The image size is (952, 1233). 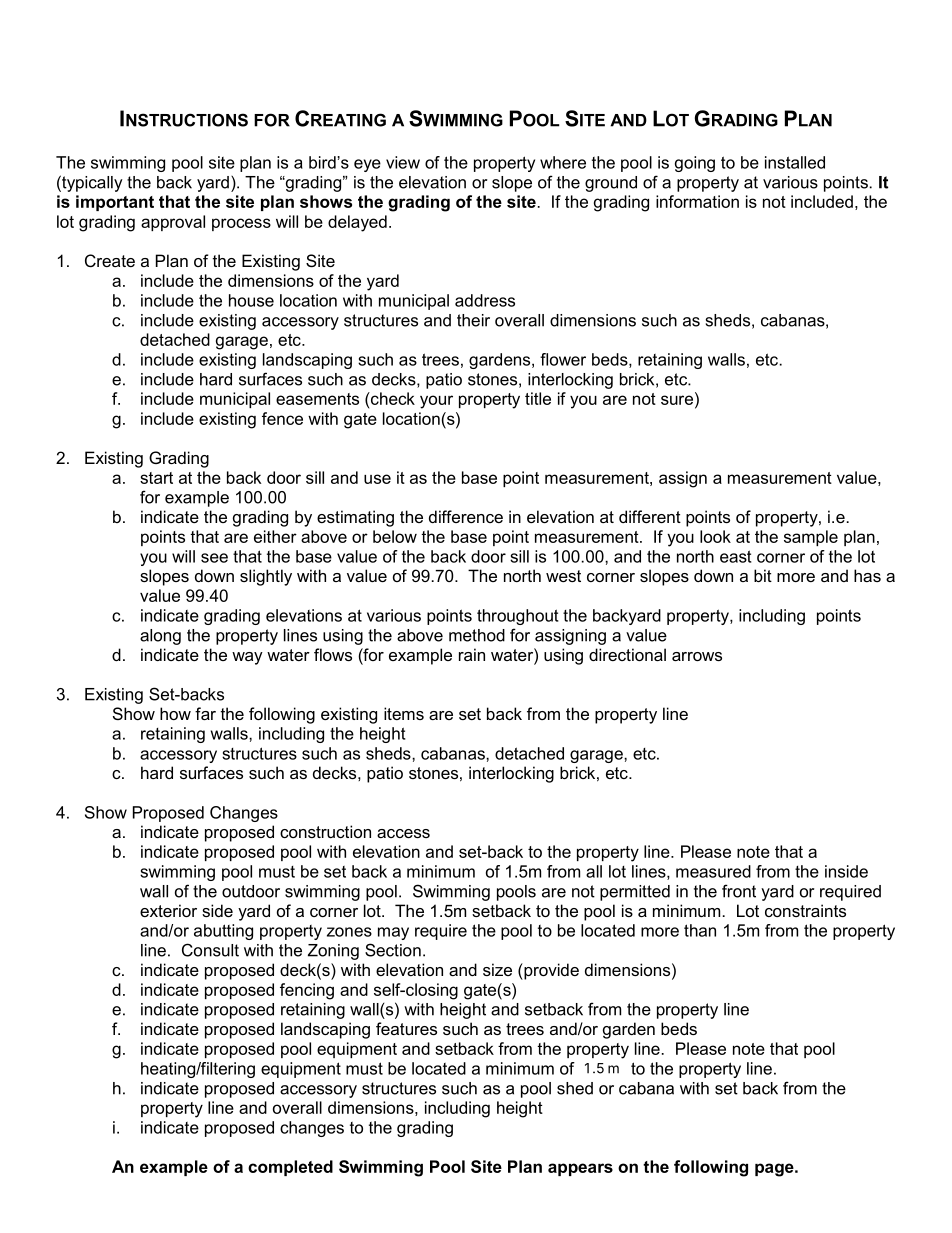 What do you see at coordinates (247, 658) in the screenshot?
I see `way` at bounding box center [247, 658].
